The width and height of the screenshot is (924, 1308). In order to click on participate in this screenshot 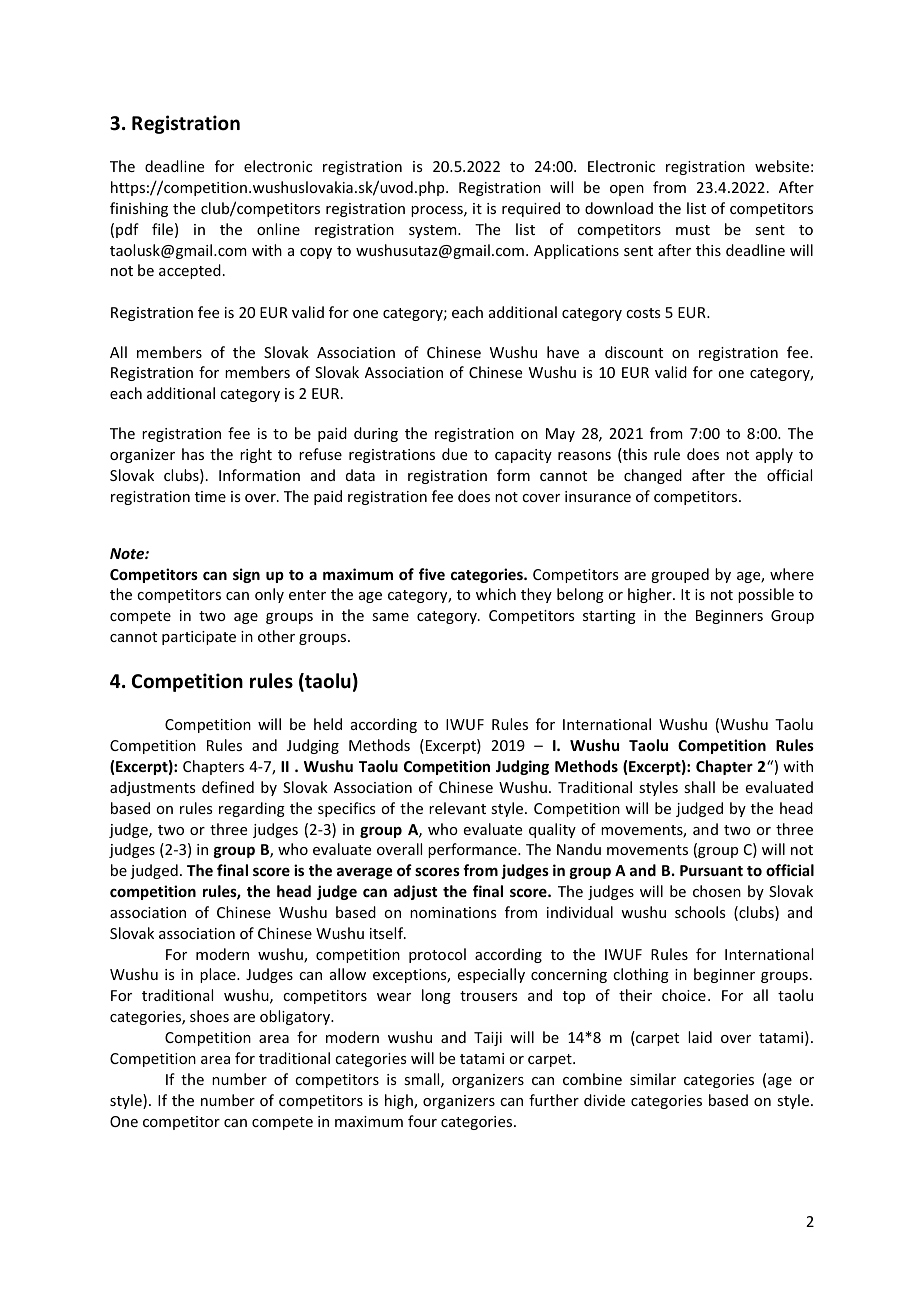, I will do `click(199, 638)`.
